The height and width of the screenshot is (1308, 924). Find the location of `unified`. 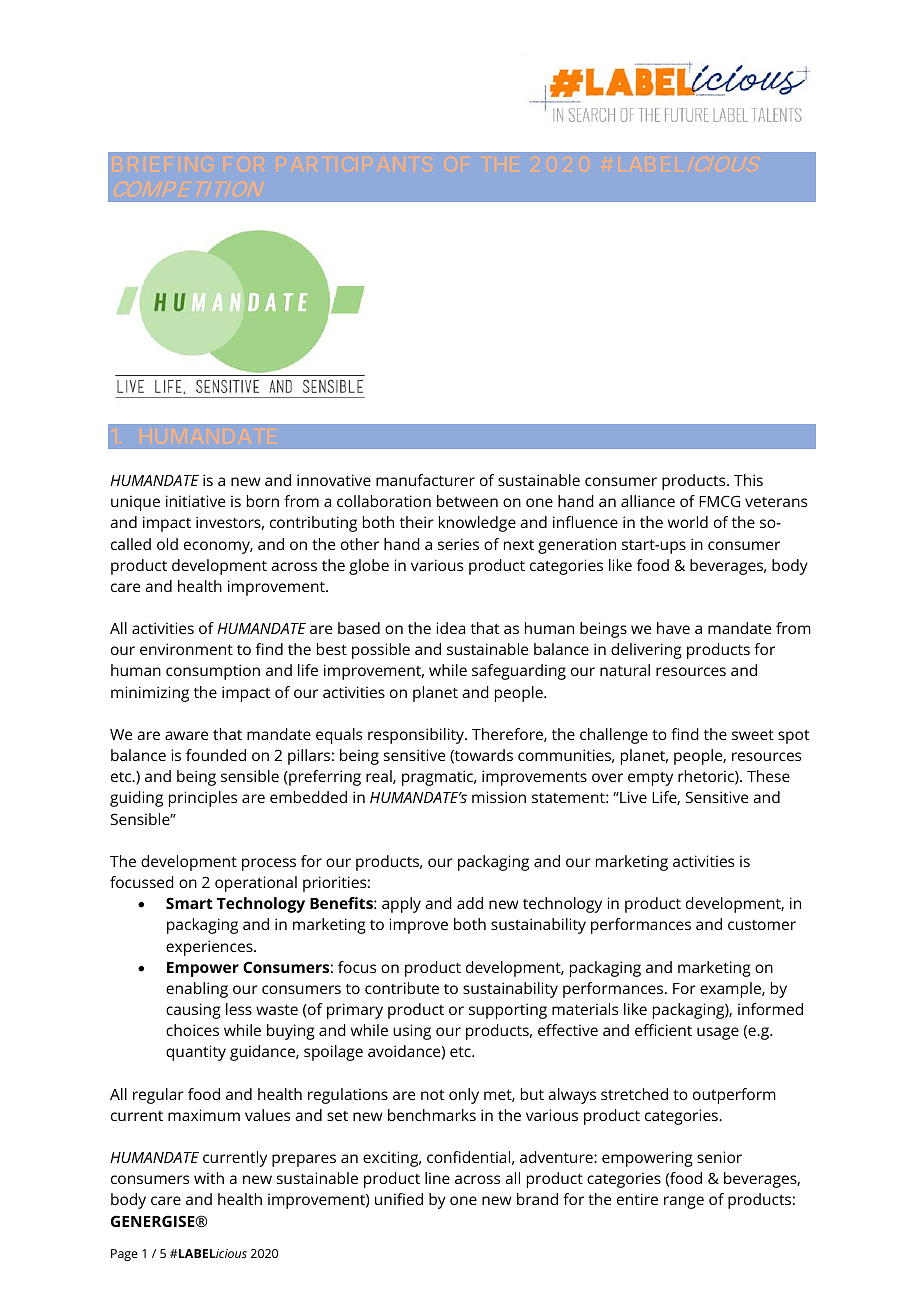

unified is located at coordinates (399, 1199).
